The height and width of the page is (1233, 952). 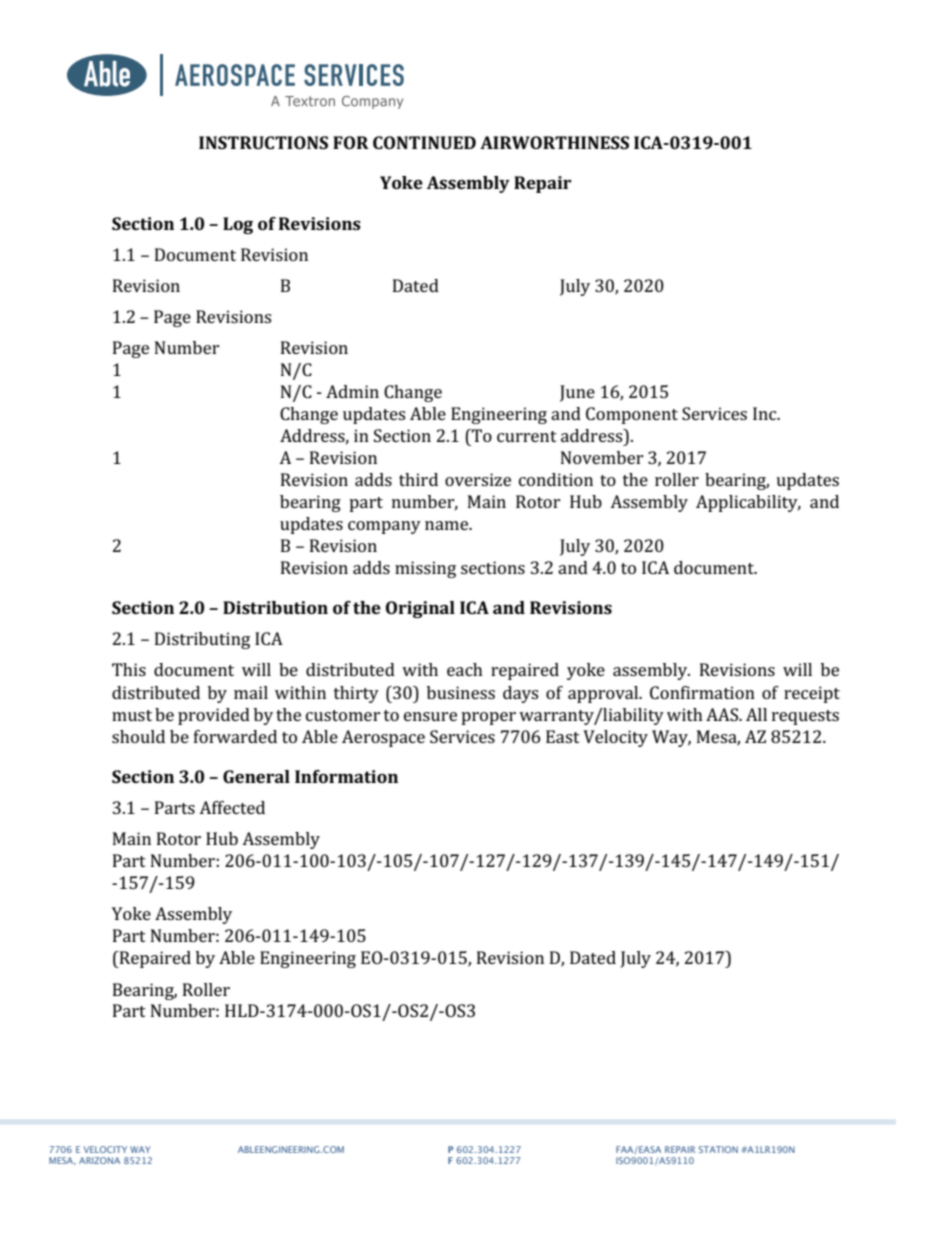 What do you see at coordinates (99, 1160) in the page?
I see `ARIZONA` at bounding box center [99, 1160].
